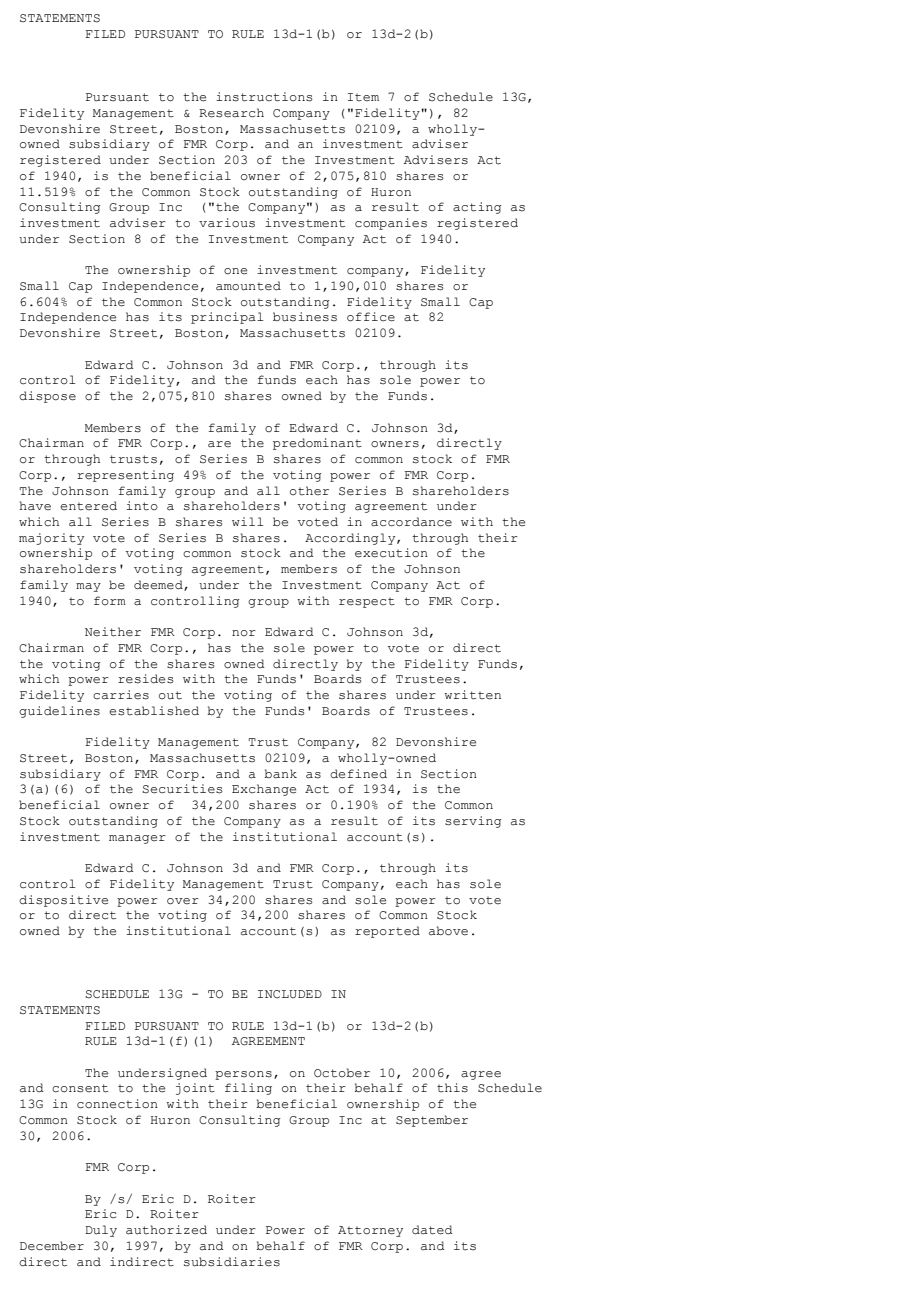  What do you see at coordinates (121, 695) in the document?
I see `carries` at bounding box center [121, 695].
